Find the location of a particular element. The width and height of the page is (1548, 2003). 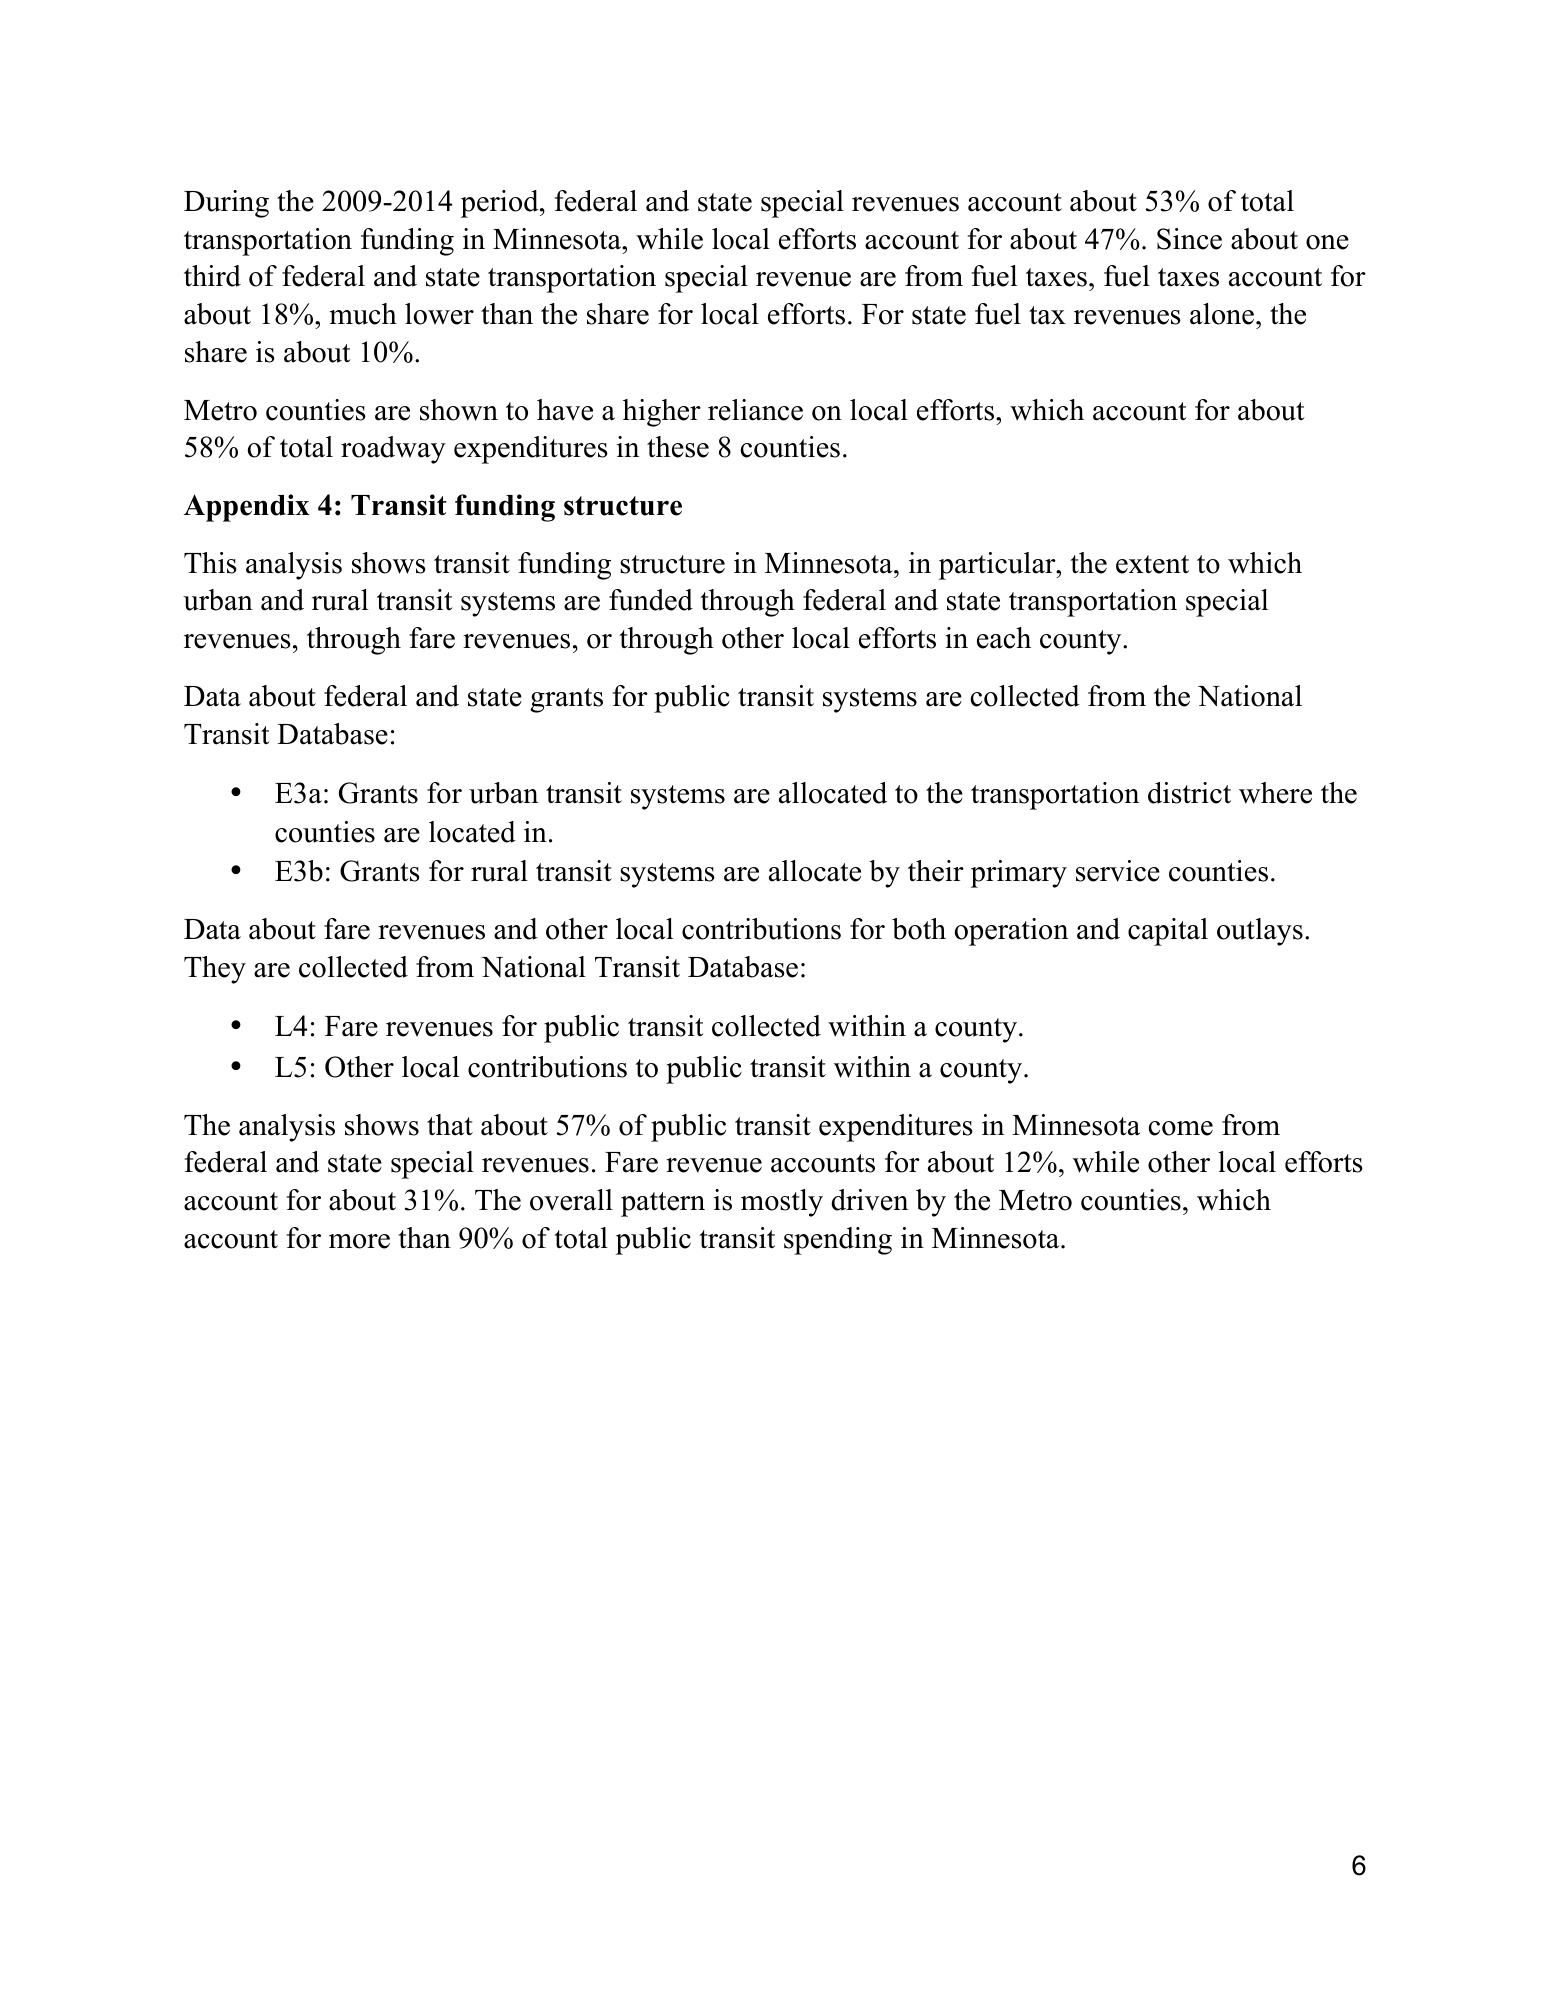

funded is located at coordinates (651, 600).
